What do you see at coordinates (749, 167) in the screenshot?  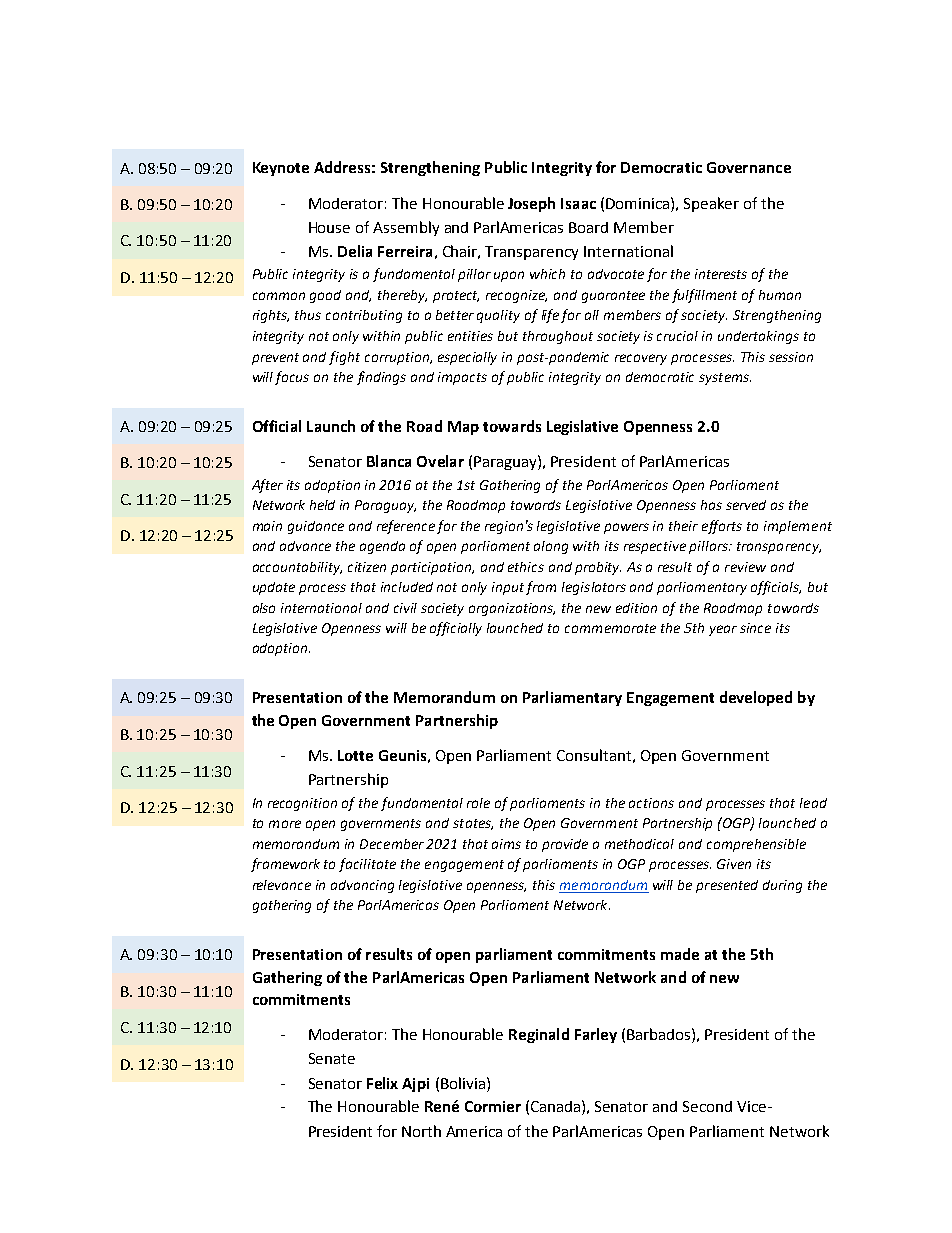 I see `Governance` at bounding box center [749, 167].
